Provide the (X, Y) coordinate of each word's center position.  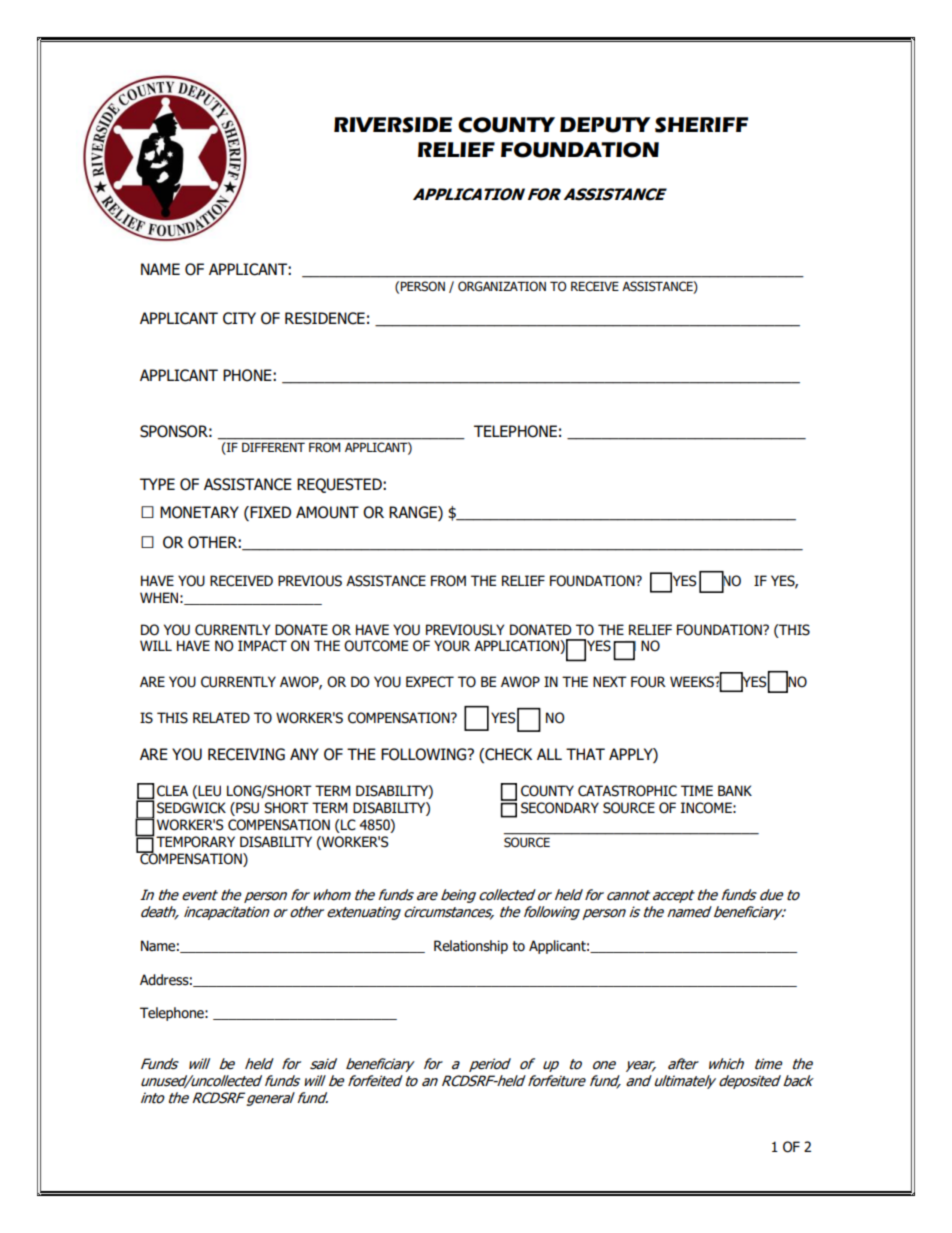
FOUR (648, 682)
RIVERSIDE (393, 125)
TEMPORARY (194, 841)
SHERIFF (701, 125)
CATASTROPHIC (627, 791)
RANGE (414, 512)
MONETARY (199, 512)
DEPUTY (605, 125)
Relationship (471, 947)
